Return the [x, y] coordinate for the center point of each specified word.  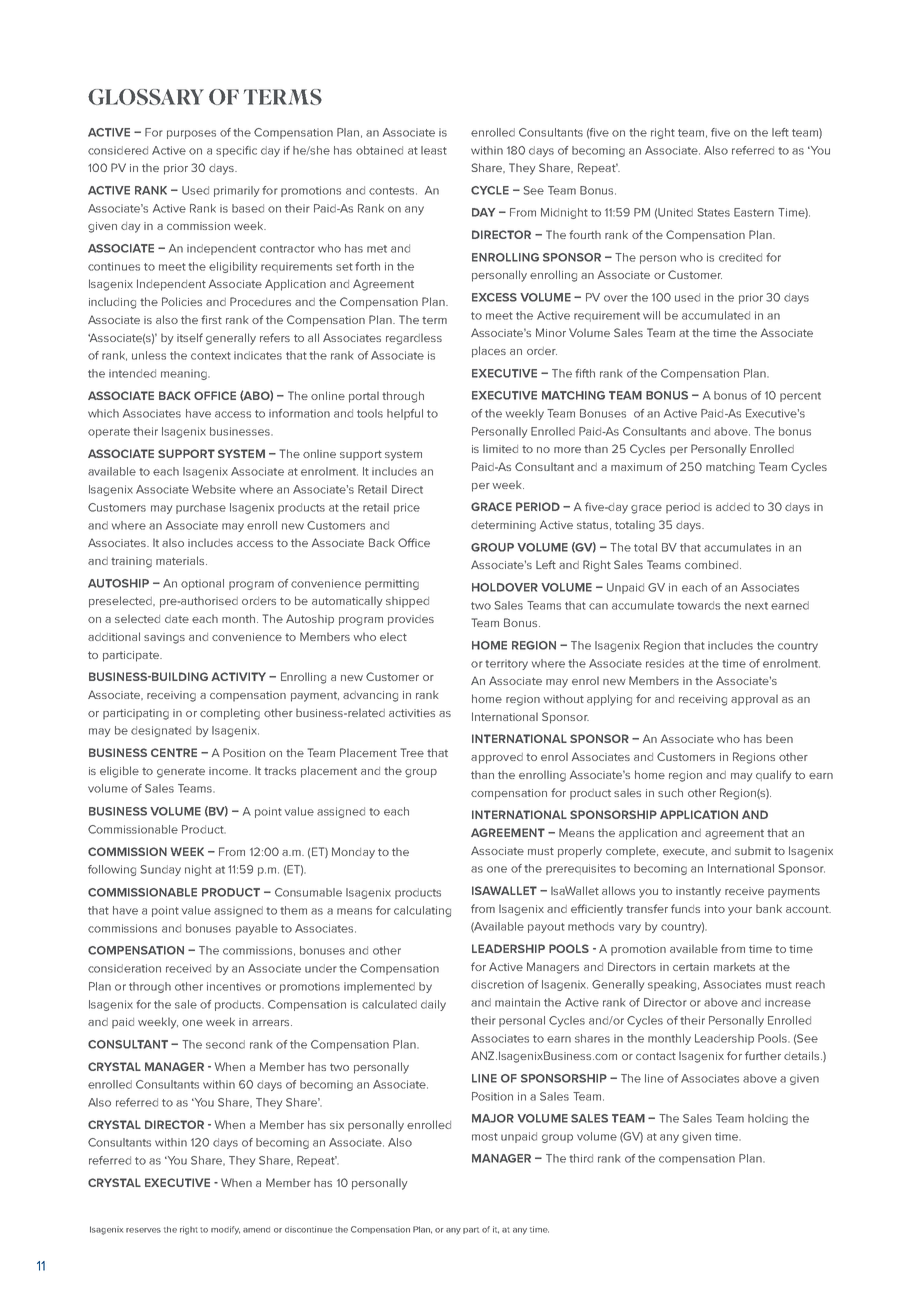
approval [754, 700]
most [485, 1137]
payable [257, 929]
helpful [405, 414]
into [715, 909]
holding [768, 1119]
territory [506, 664]
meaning [185, 374]
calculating [422, 911]
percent [800, 397]
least [434, 150]
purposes [191, 134]
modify [225, 1230]
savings [164, 638]
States [714, 212]
